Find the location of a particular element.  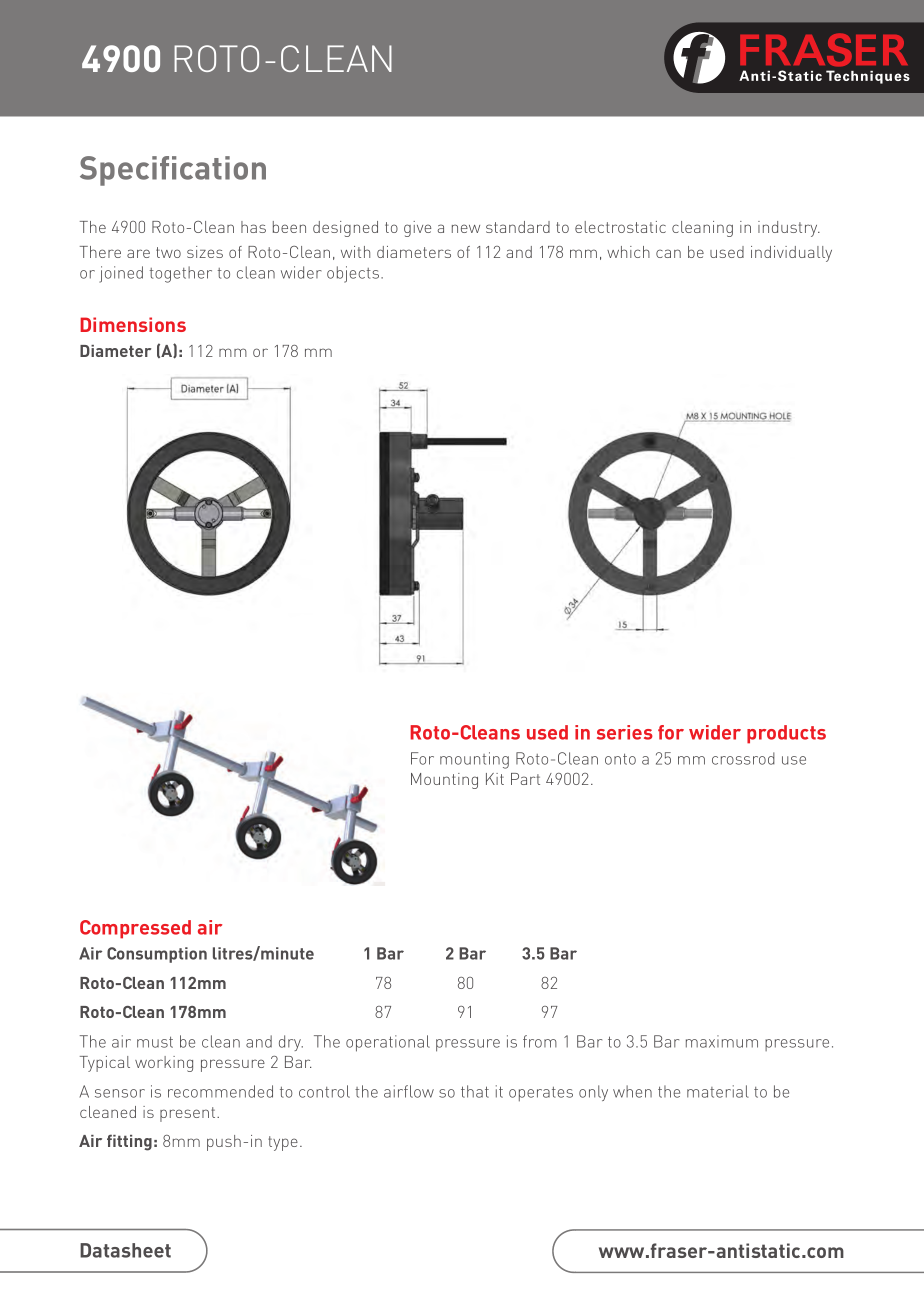

products is located at coordinates (786, 734).
